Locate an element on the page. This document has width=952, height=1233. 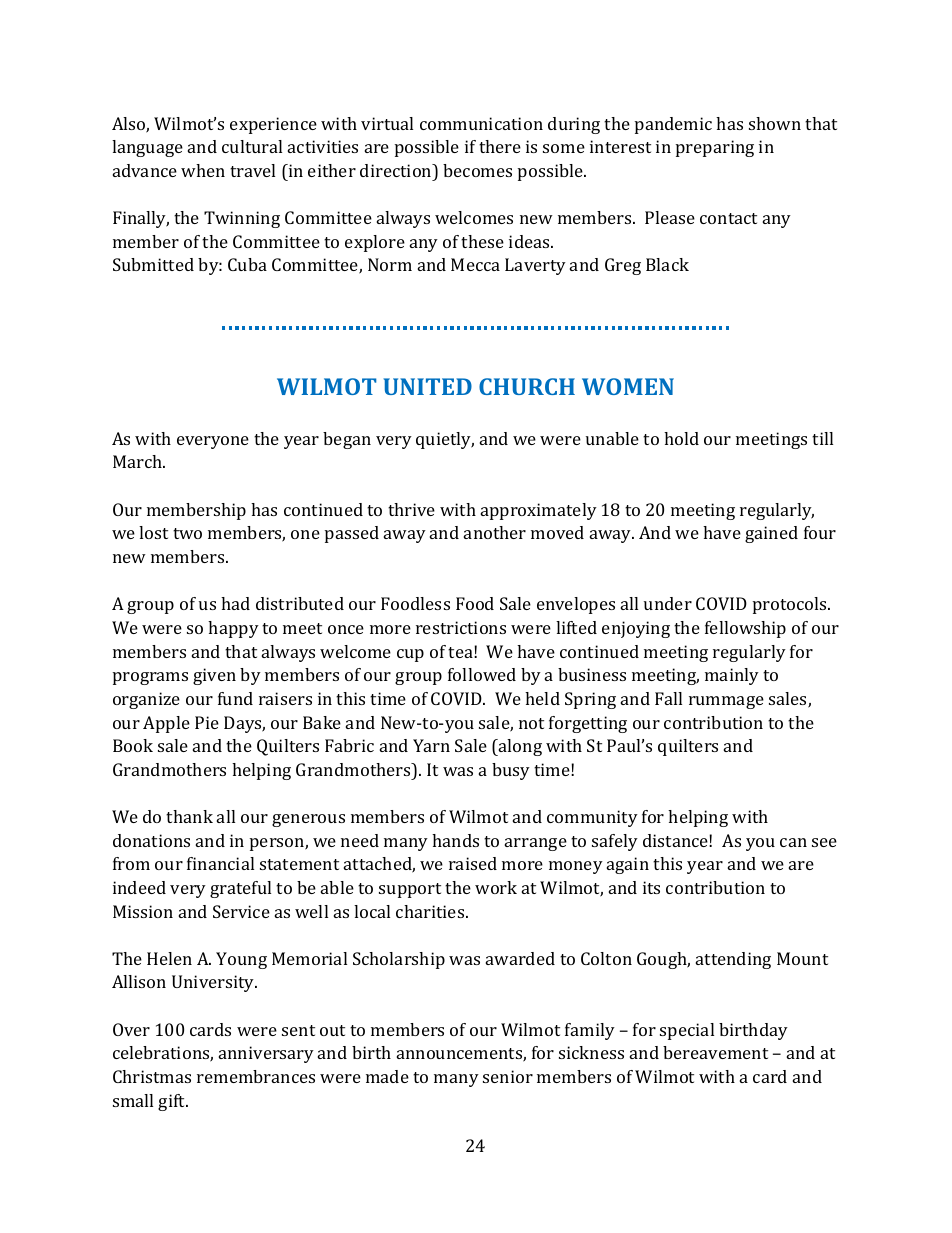
when is located at coordinates (203, 170).
